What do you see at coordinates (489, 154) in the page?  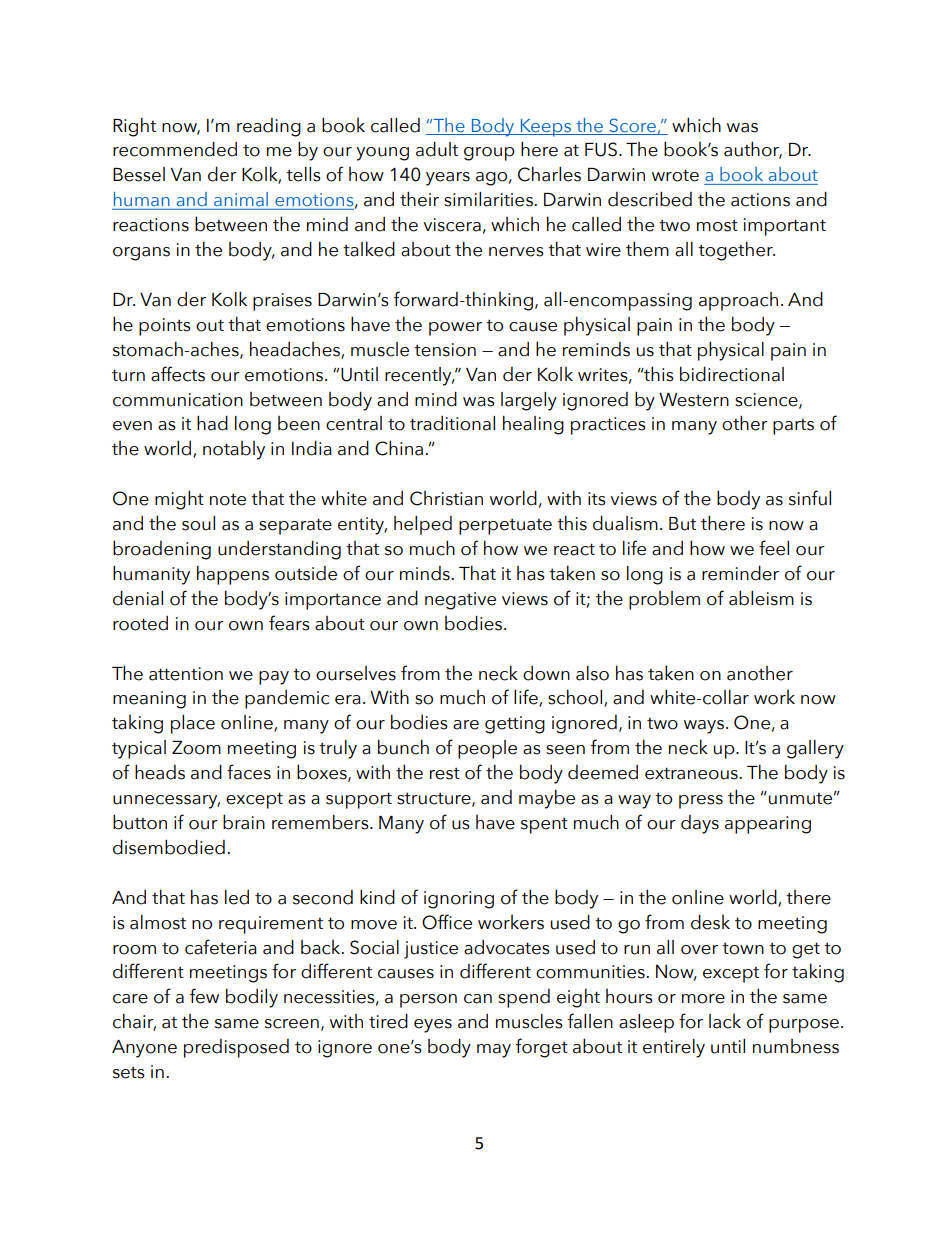 I see `group` at bounding box center [489, 154].
